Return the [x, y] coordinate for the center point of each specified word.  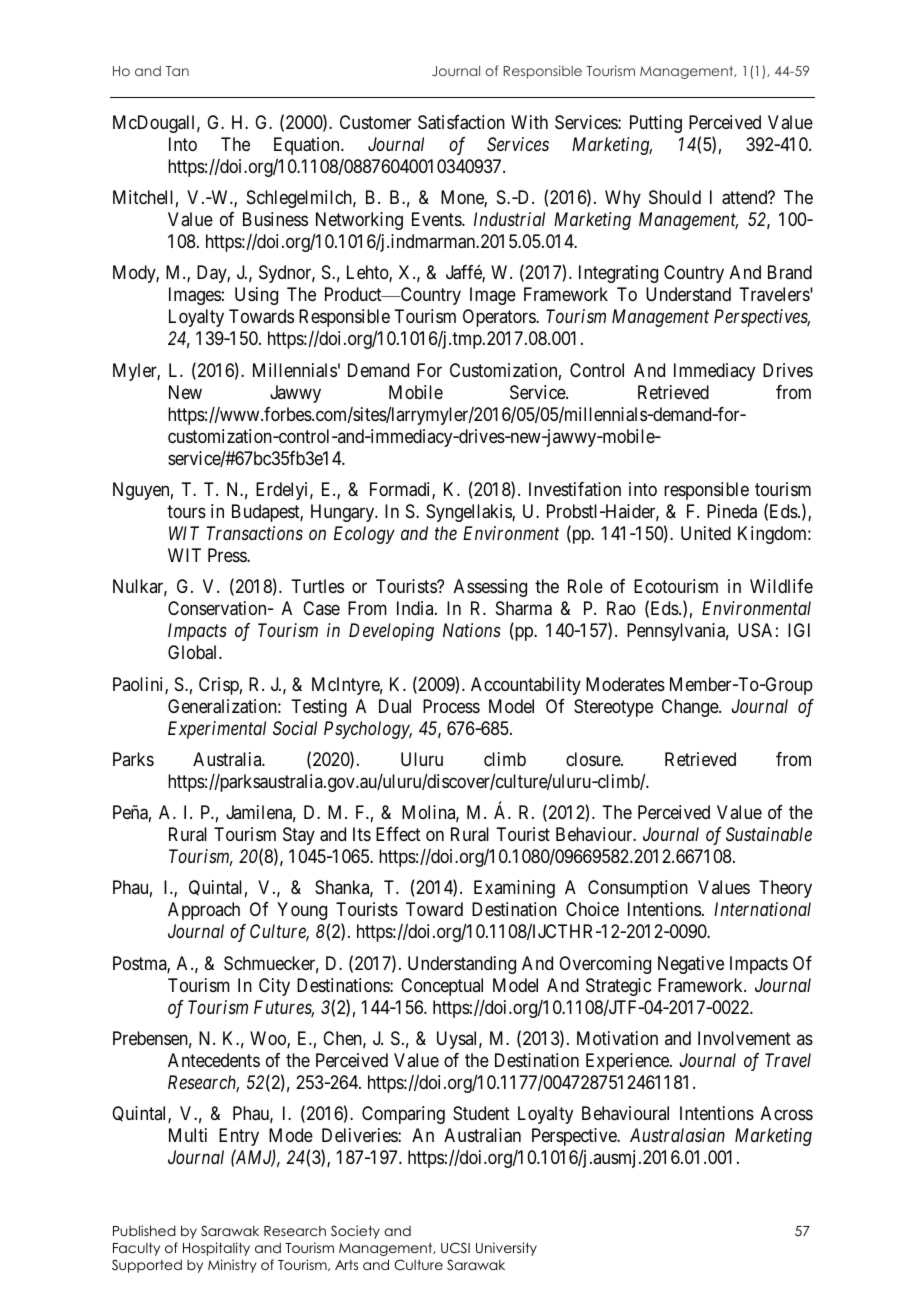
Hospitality [216, 1249]
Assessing [490, 588]
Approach [204, 911]
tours [186, 511]
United [706, 533]
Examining [514, 889]
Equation [308, 146]
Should [675, 197]
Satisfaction [461, 122]
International [762, 909]
